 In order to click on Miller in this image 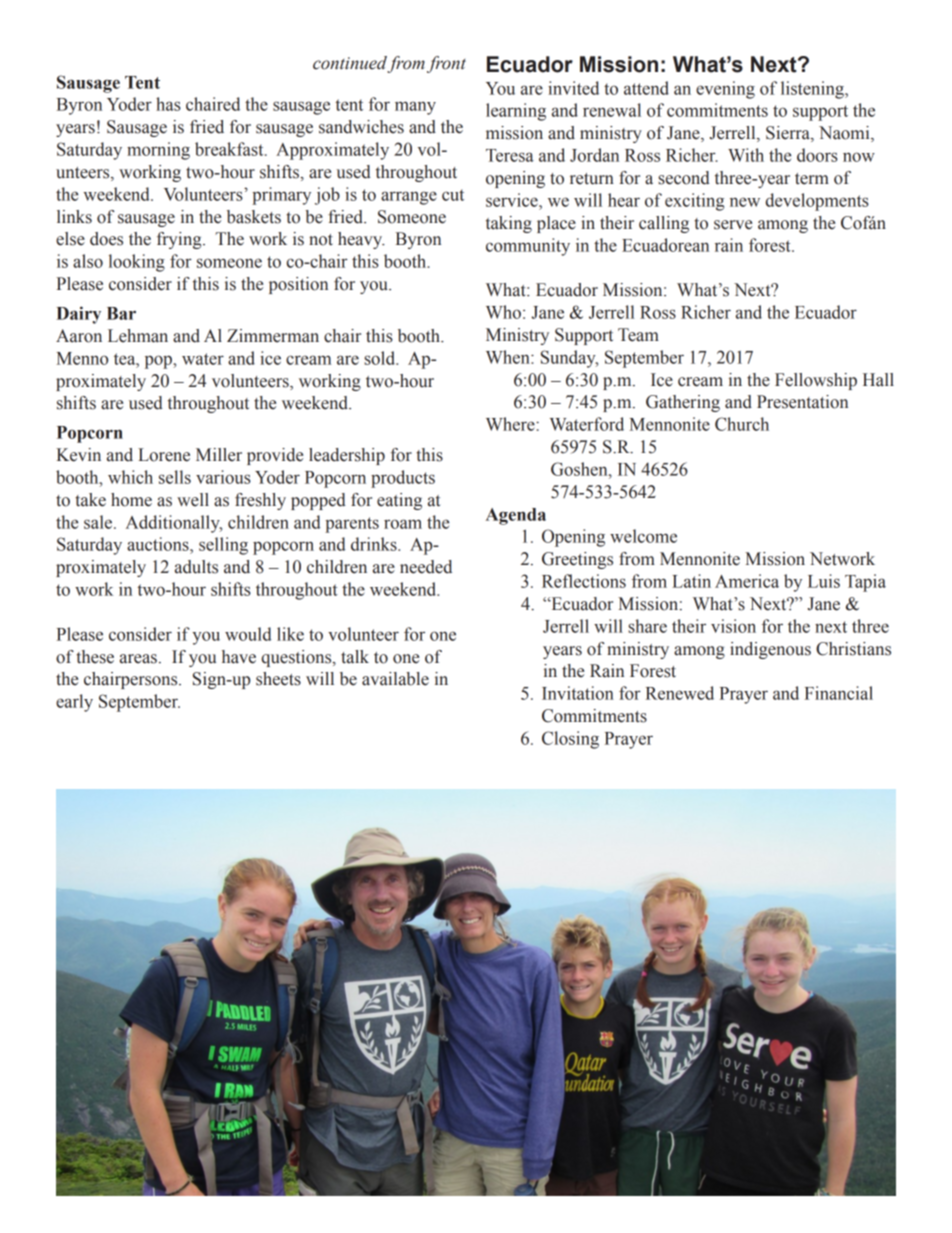, I will do `click(219, 455)`.
